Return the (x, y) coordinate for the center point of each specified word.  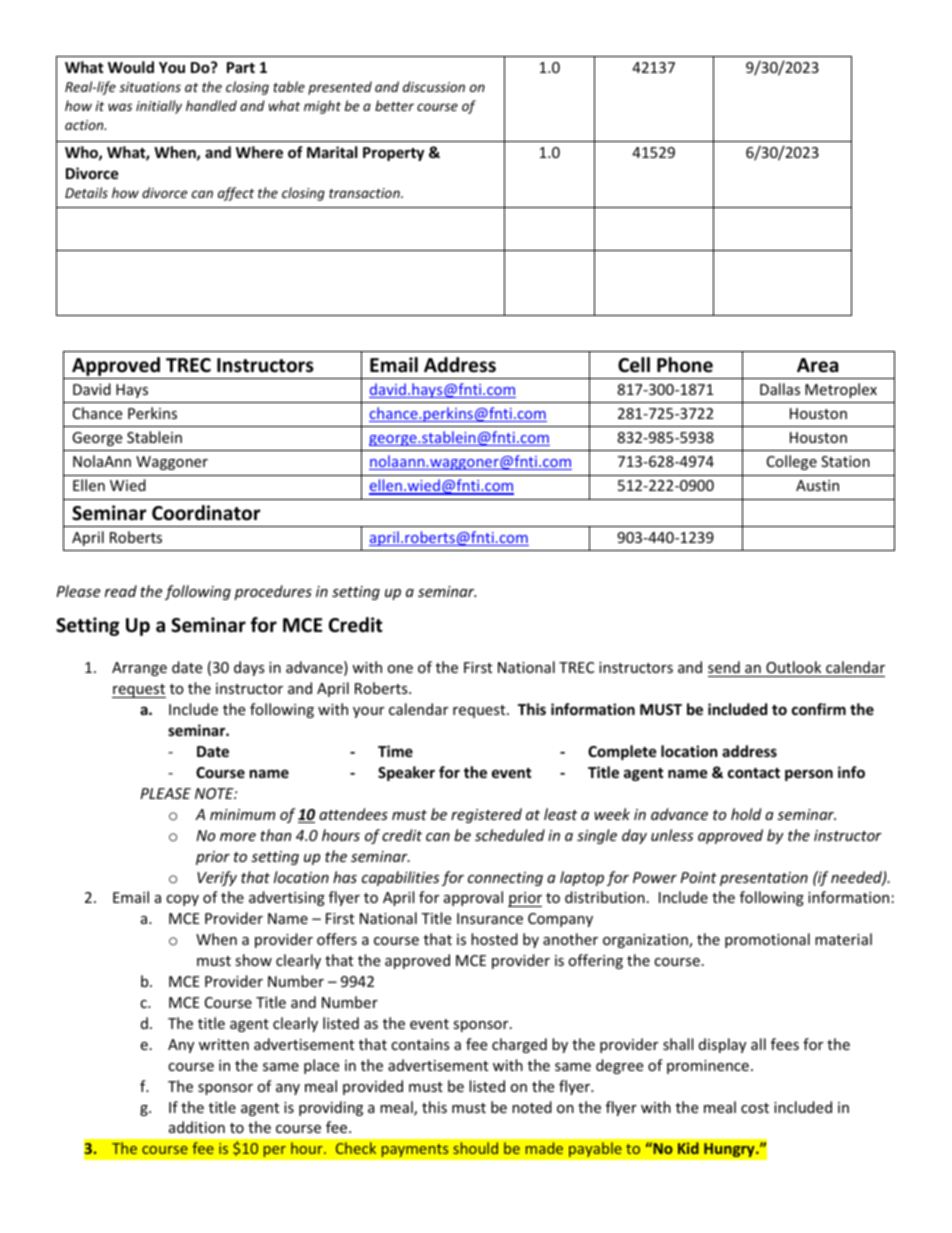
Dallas (780, 389)
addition (197, 1127)
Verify (217, 878)
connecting (505, 879)
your (368, 712)
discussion (434, 86)
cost (755, 1108)
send (725, 669)
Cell (634, 365)
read (121, 591)
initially (159, 107)
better (394, 105)
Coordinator (206, 513)
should (475, 1148)
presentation (764, 879)
